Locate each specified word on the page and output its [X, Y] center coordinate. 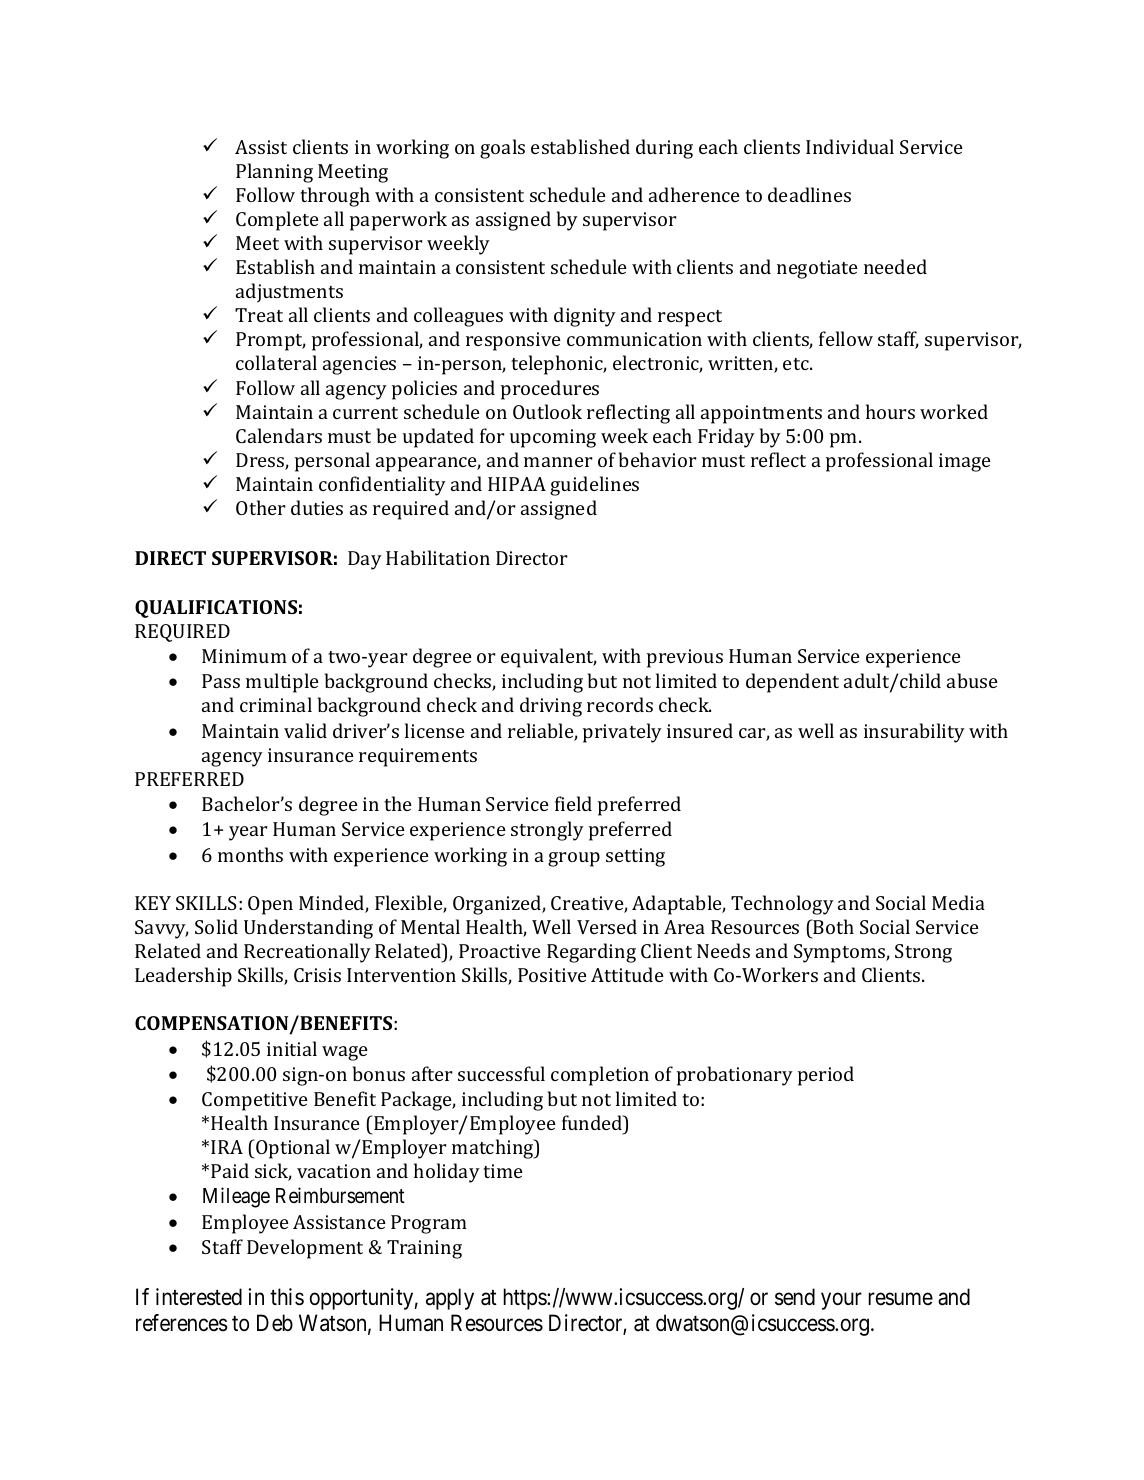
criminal [276, 704]
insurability [914, 733]
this [287, 1297]
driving [551, 707]
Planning [274, 173]
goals [502, 149]
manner [558, 462]
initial [292, 1048]
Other [261, 507]
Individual [850, 146]
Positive [552, 975]
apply [450, 1299]
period [826, 1076]
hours [890, 411]
